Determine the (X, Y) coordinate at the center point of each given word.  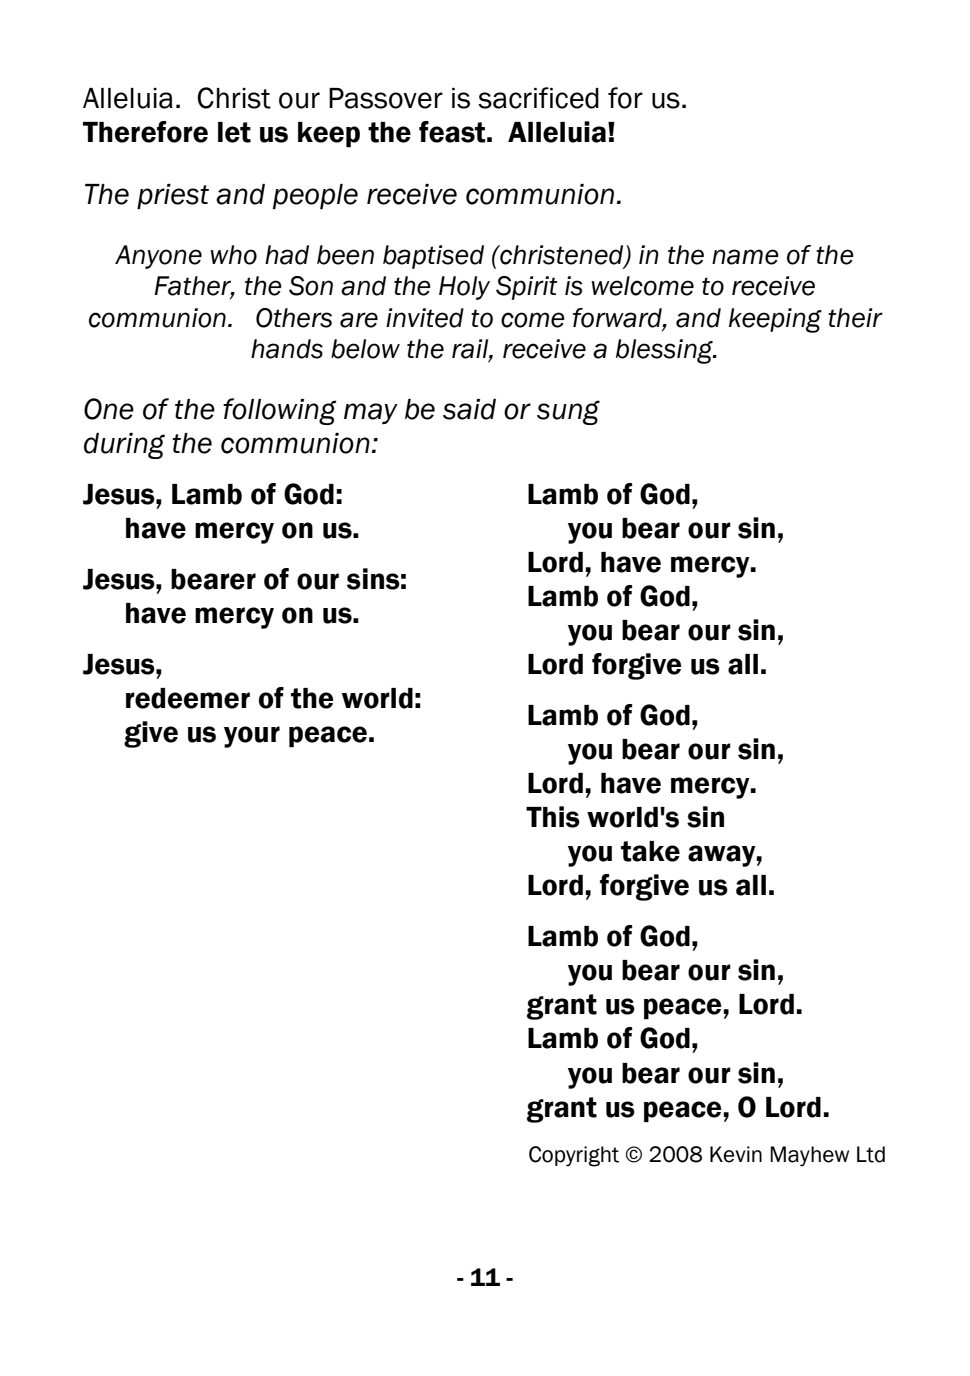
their (855, 318)
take (650, 851)
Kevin (736, 1154)
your (252, 737)
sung (568, 412)
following (279, 411)
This (553, 817)
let (234, 132)
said (469, 409)
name (745, 257)
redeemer (188, 698)
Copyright (574, 1156)
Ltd (871, 1154)
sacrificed (538, 98)
